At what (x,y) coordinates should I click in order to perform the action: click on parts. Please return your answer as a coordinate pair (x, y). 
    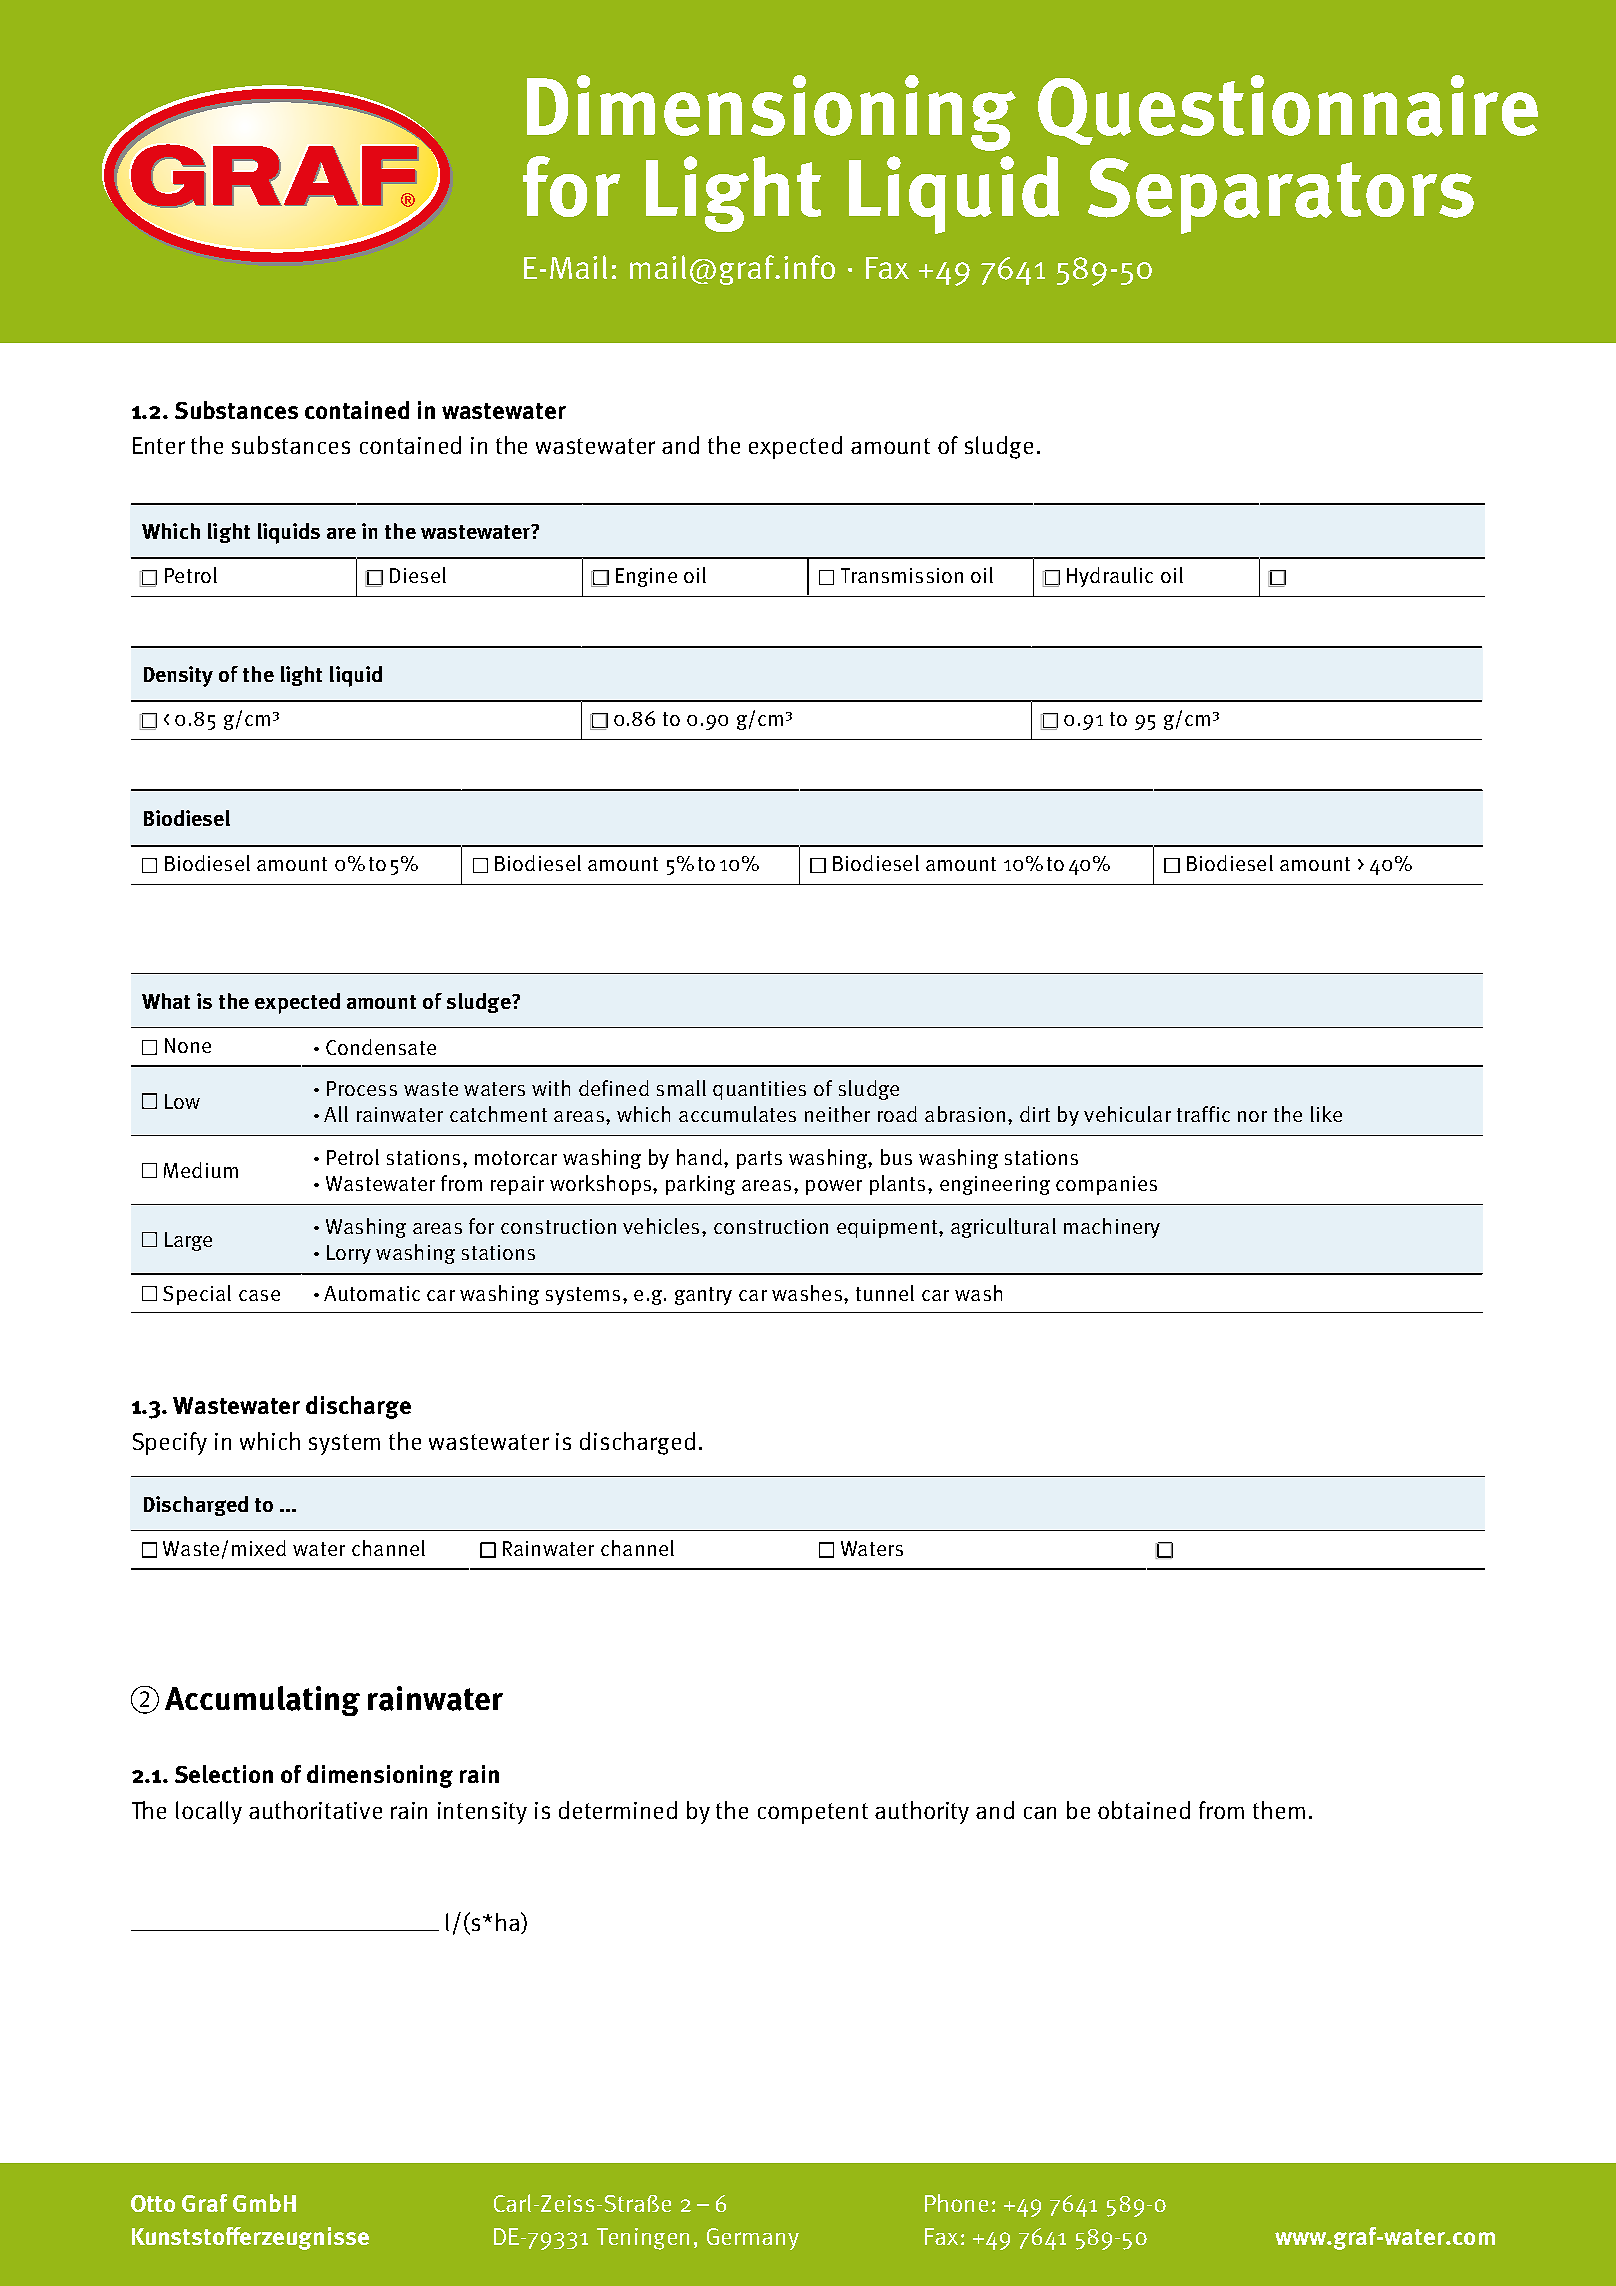
    Looking at the image, I should click on (759, 1160).
